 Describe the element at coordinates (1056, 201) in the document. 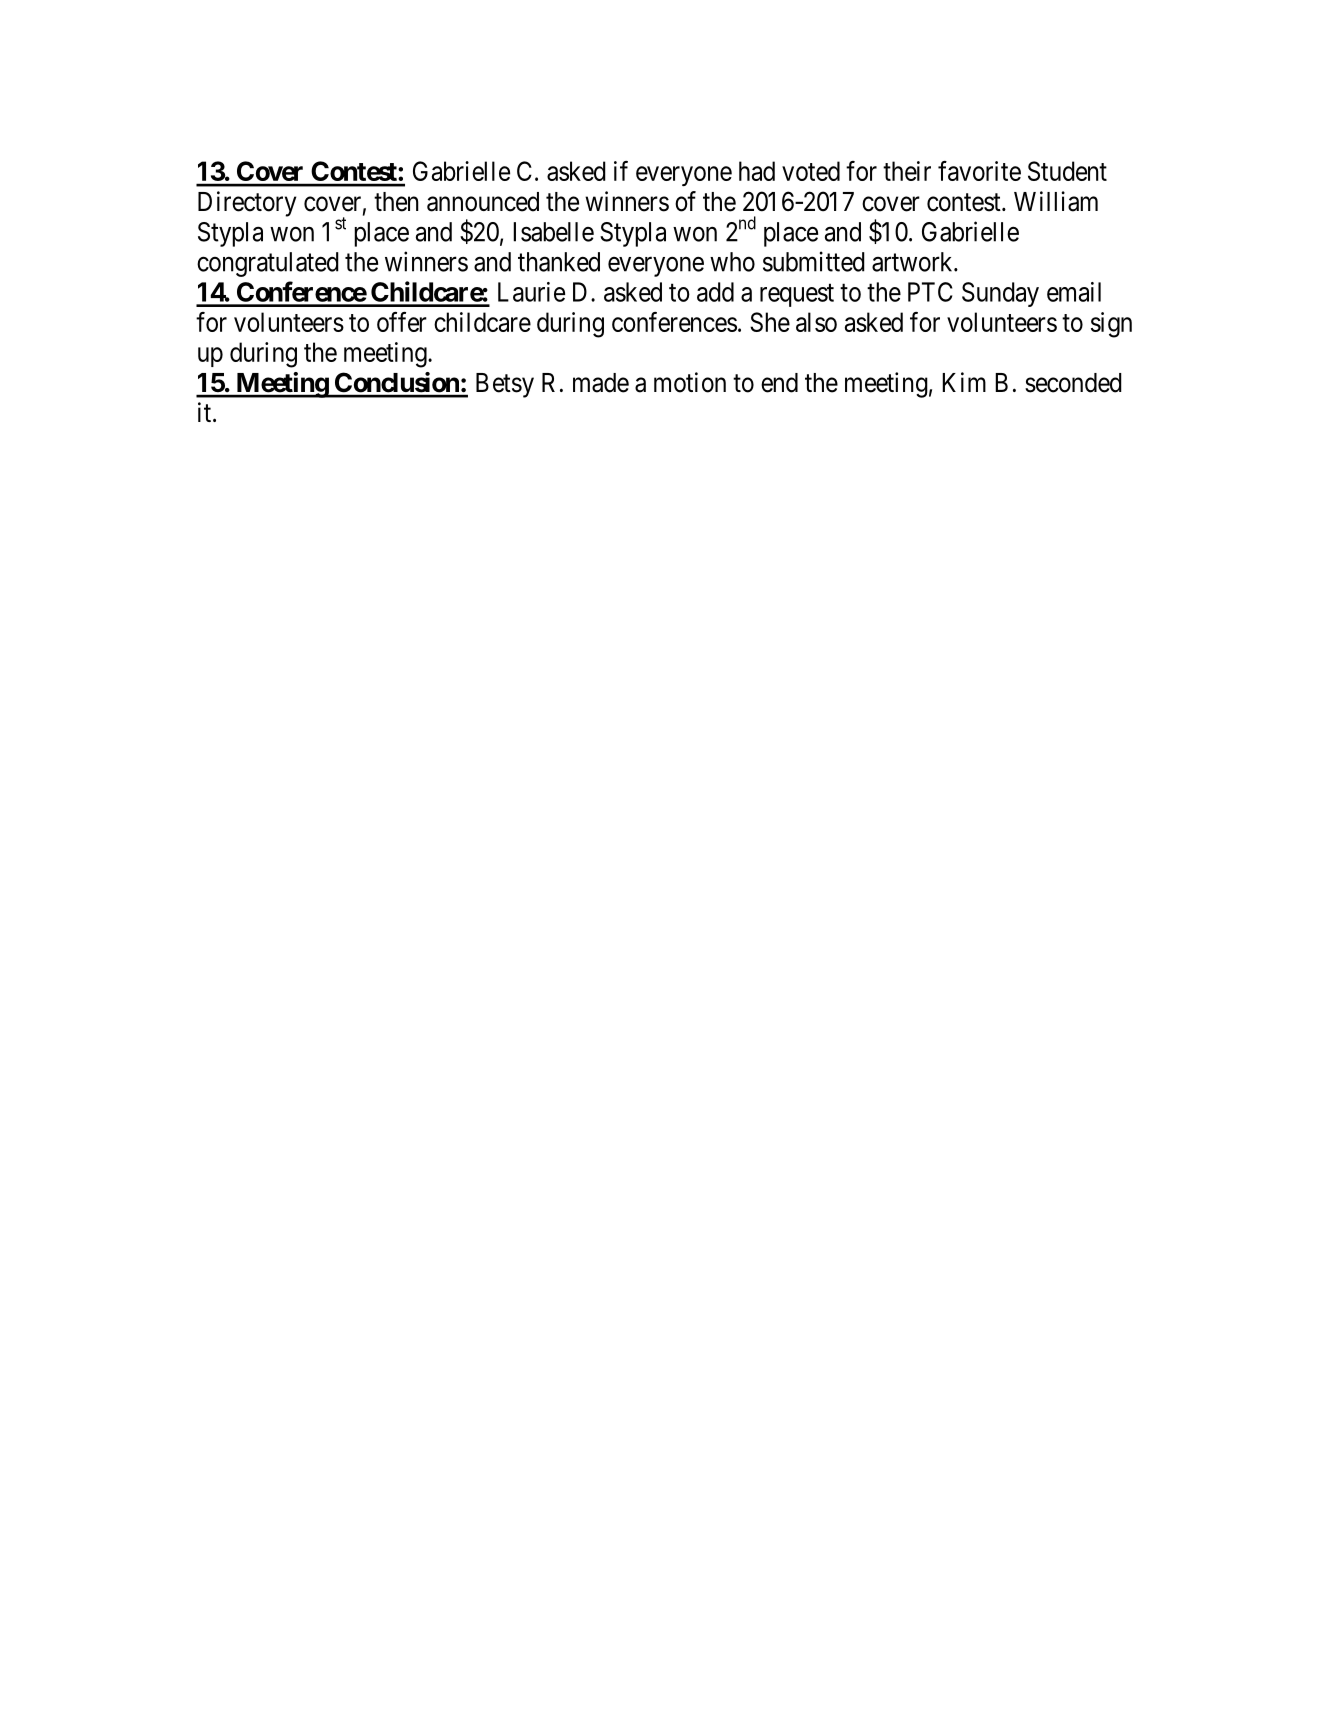

I see `William` at that location.
